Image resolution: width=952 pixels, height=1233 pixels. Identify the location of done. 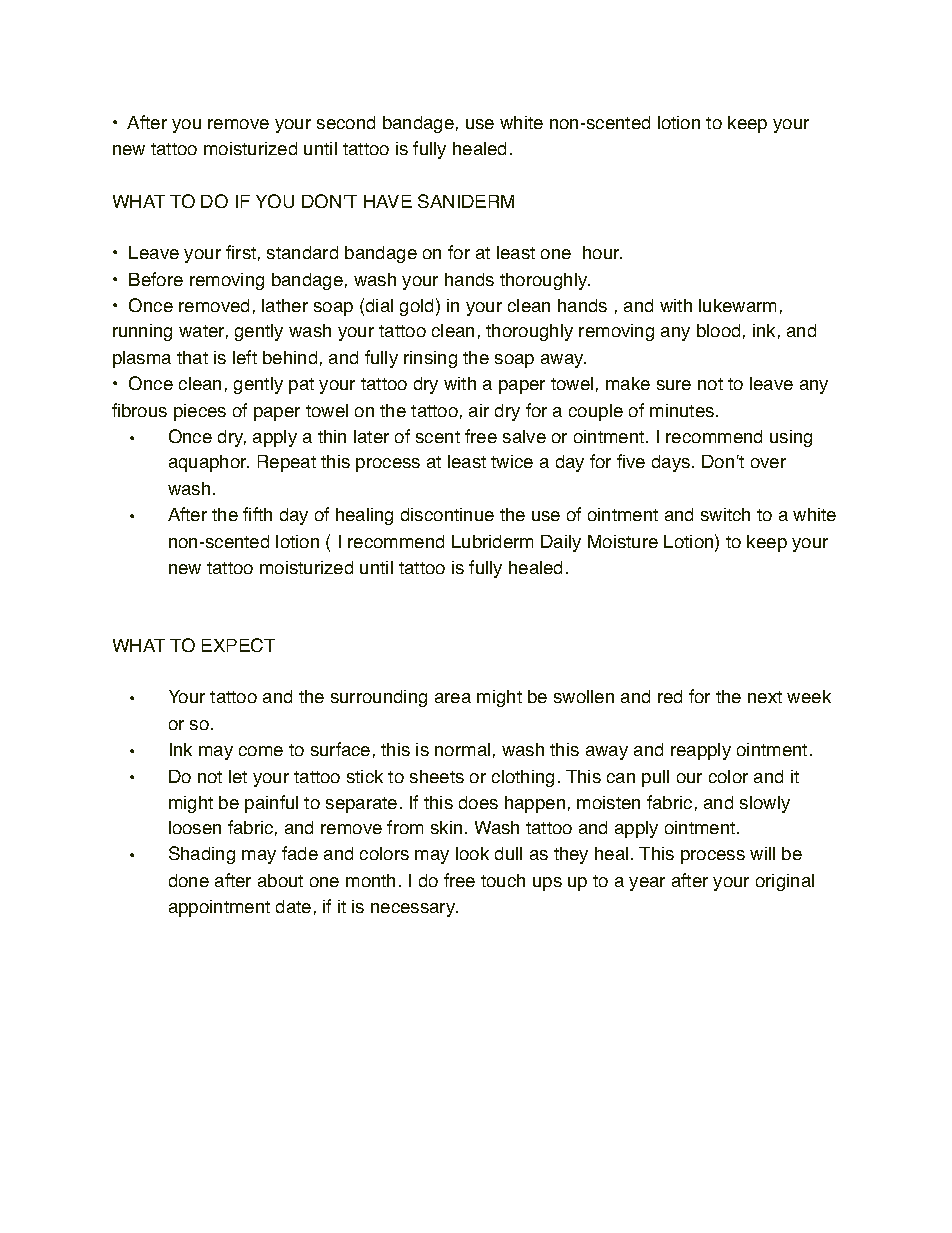
(189, 880).
